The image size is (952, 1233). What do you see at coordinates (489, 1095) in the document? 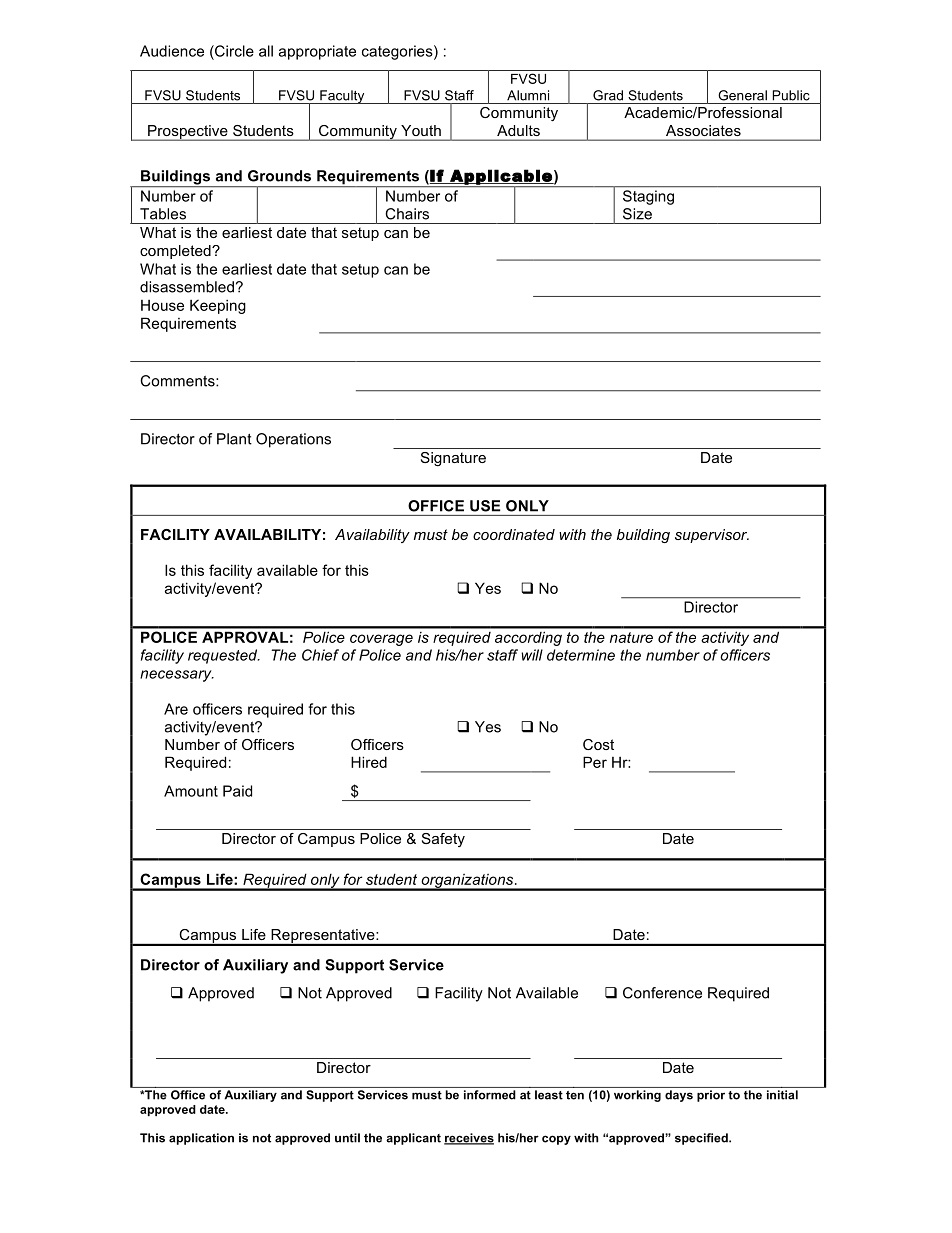
I see `informed` at bounding box center [489, 1095].
